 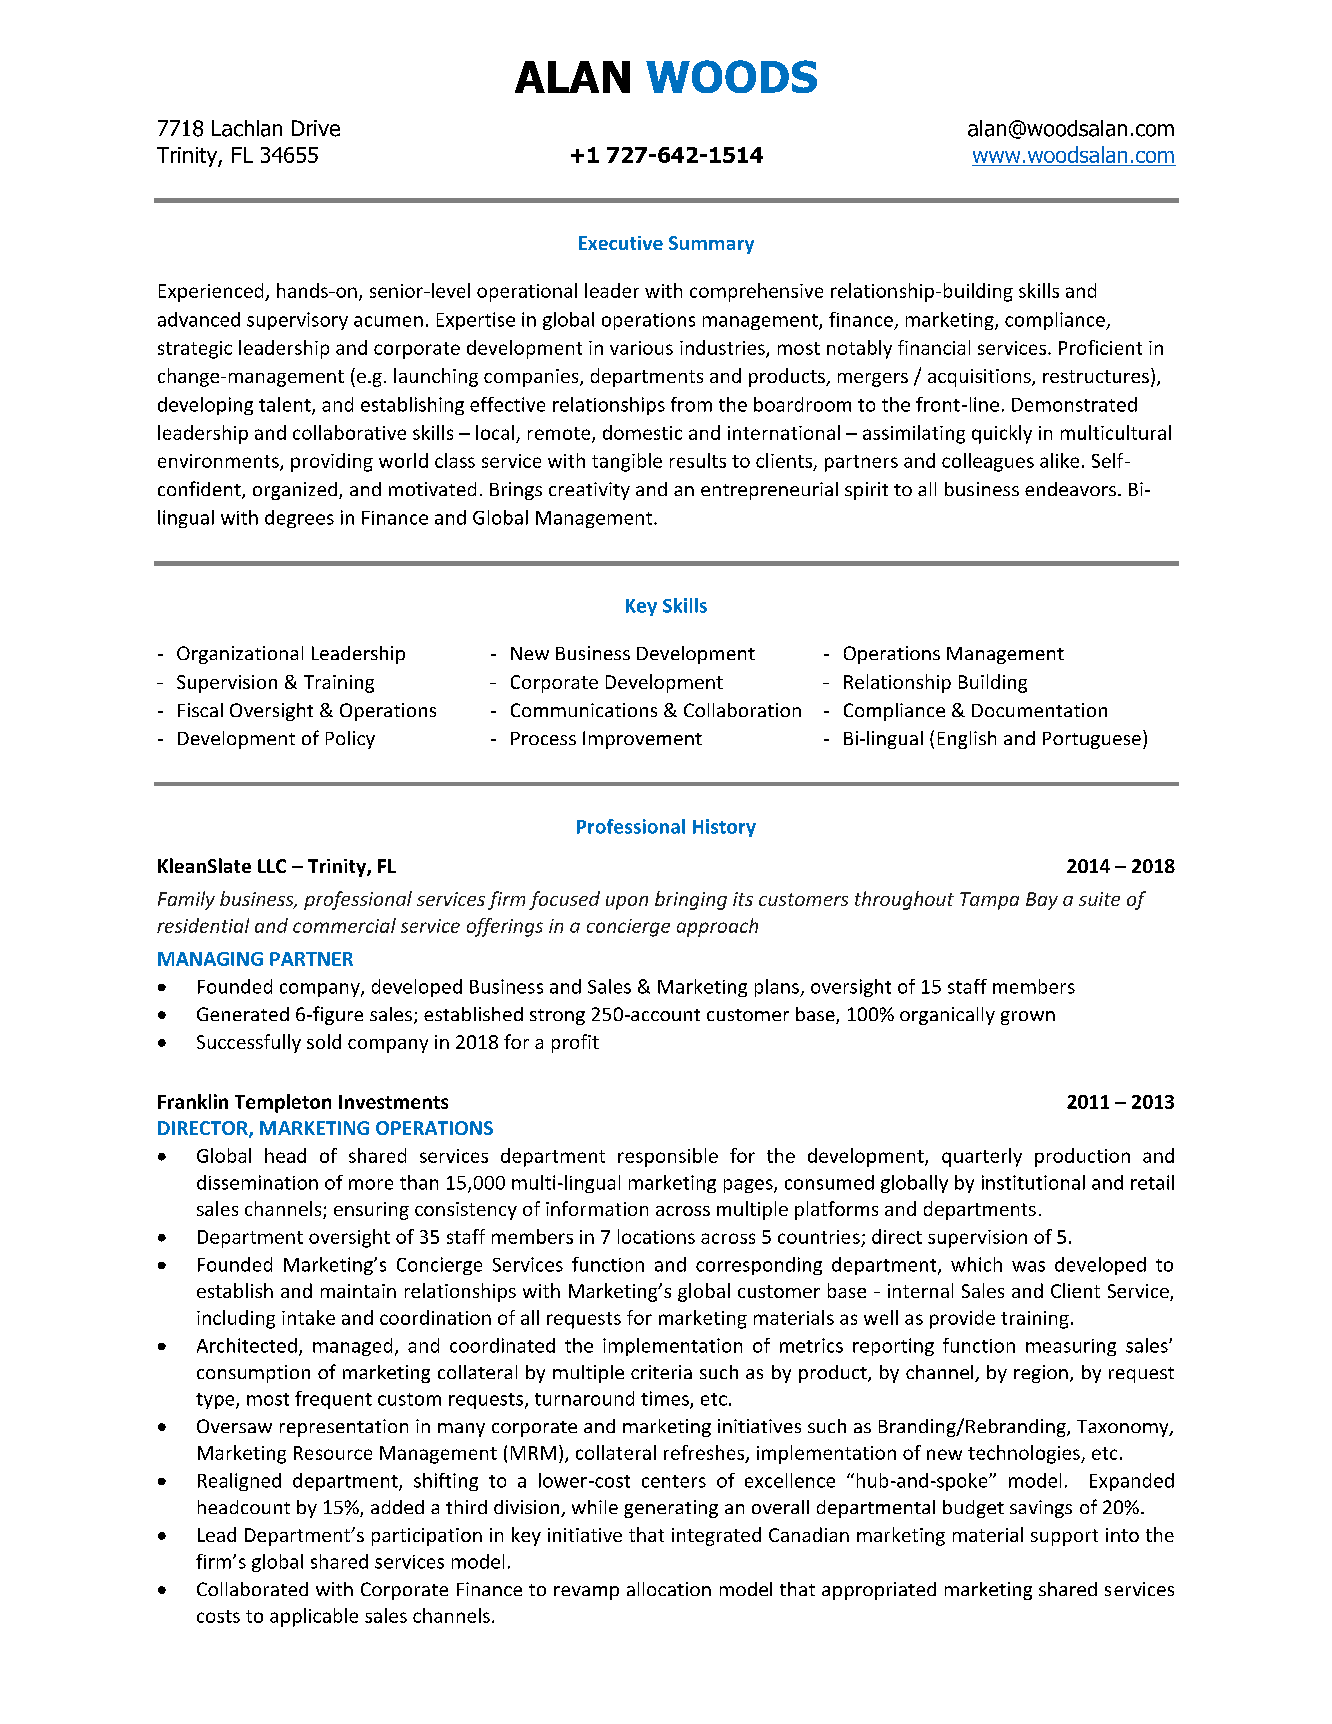 I want to click on dissemination, so click(x=257, y=1182).
